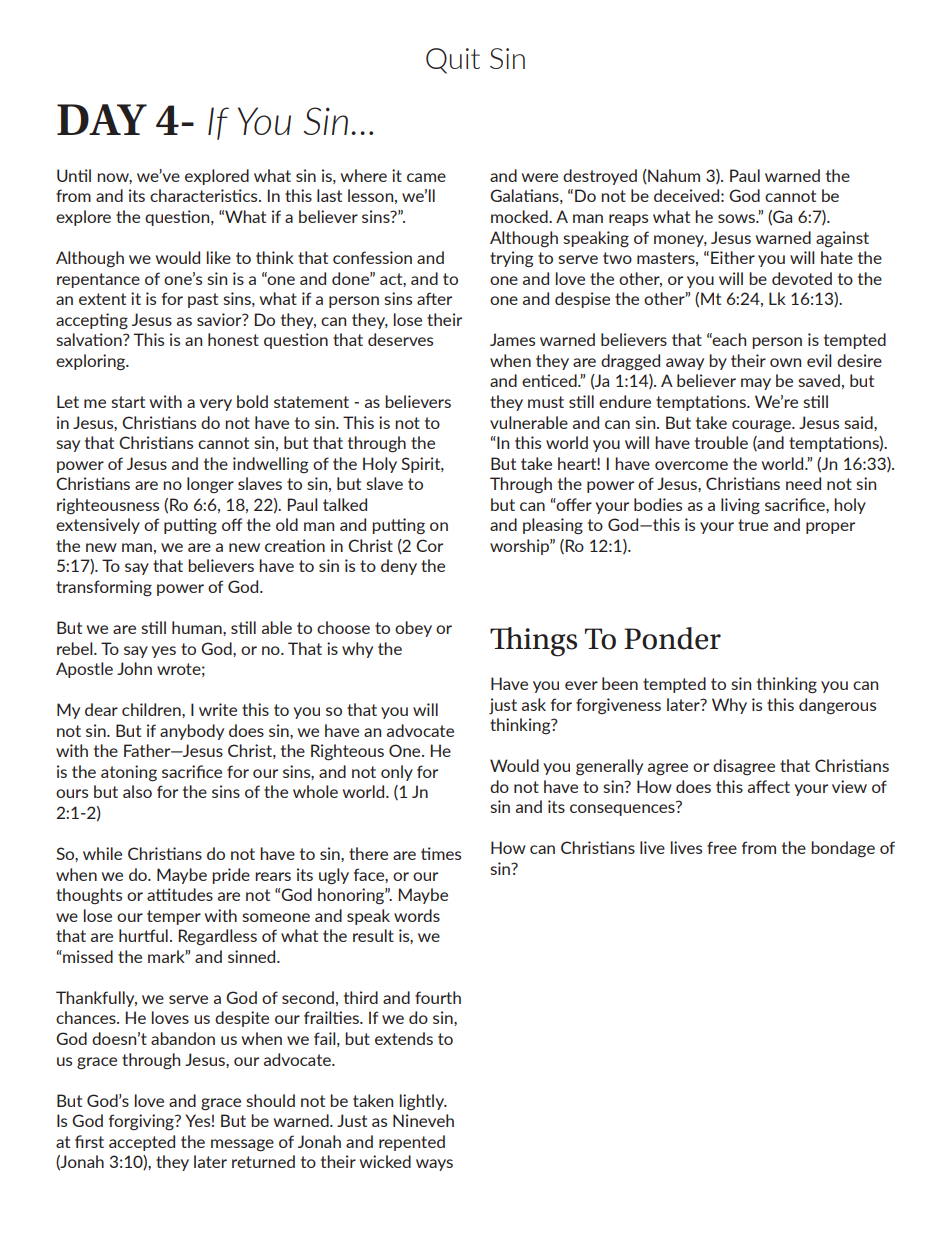  I want to click on obey, so click(413, 629).
